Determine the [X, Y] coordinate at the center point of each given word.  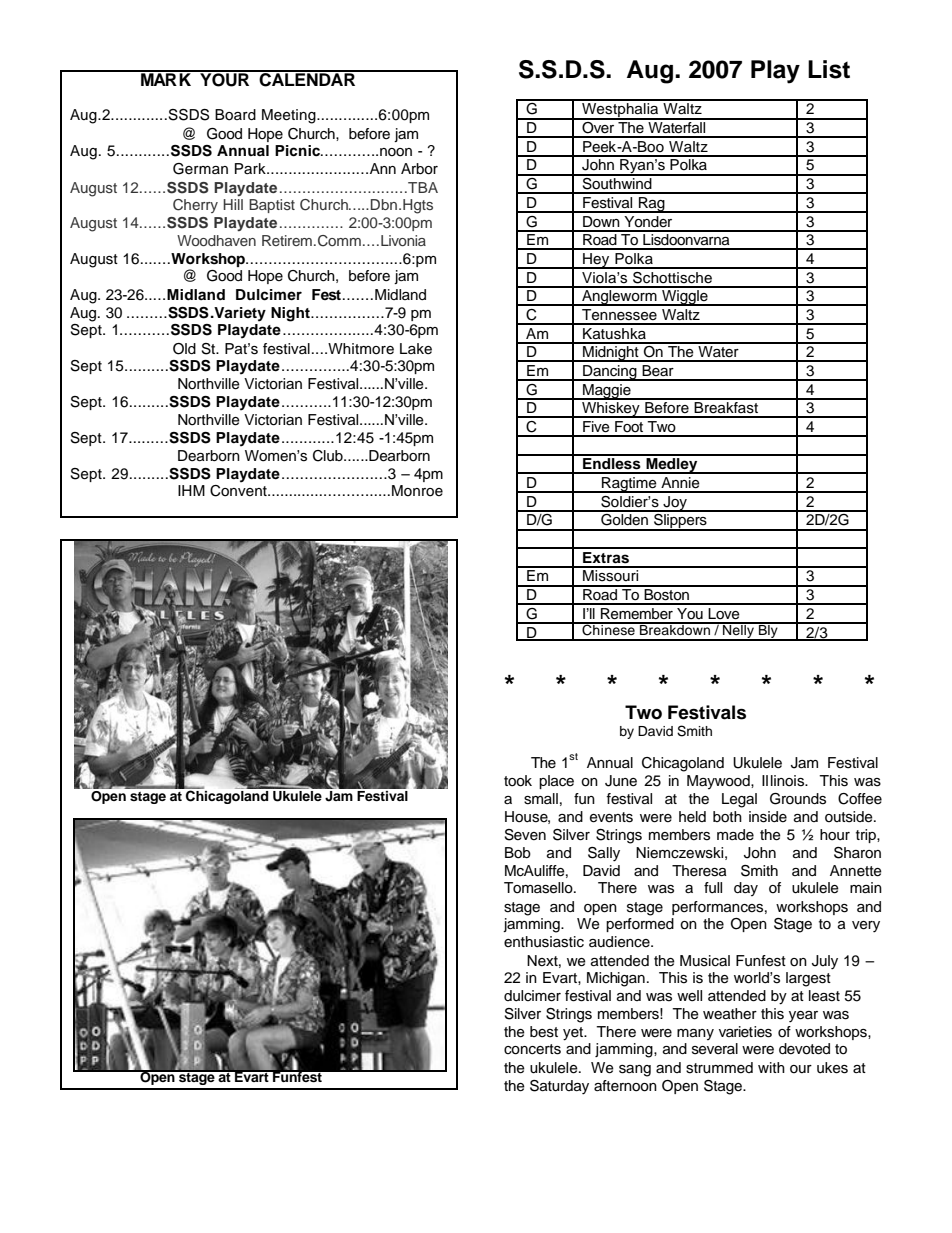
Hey [596, 261]
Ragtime [629, 485]
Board [235, 115]
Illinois [784, 781]
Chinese [608, 629]
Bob [518, 853]
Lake [416, 349]
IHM [191, 490]
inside [768, 817]
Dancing [610, 373]
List [829, 69]
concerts [532, 1049]
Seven [525, 835]
